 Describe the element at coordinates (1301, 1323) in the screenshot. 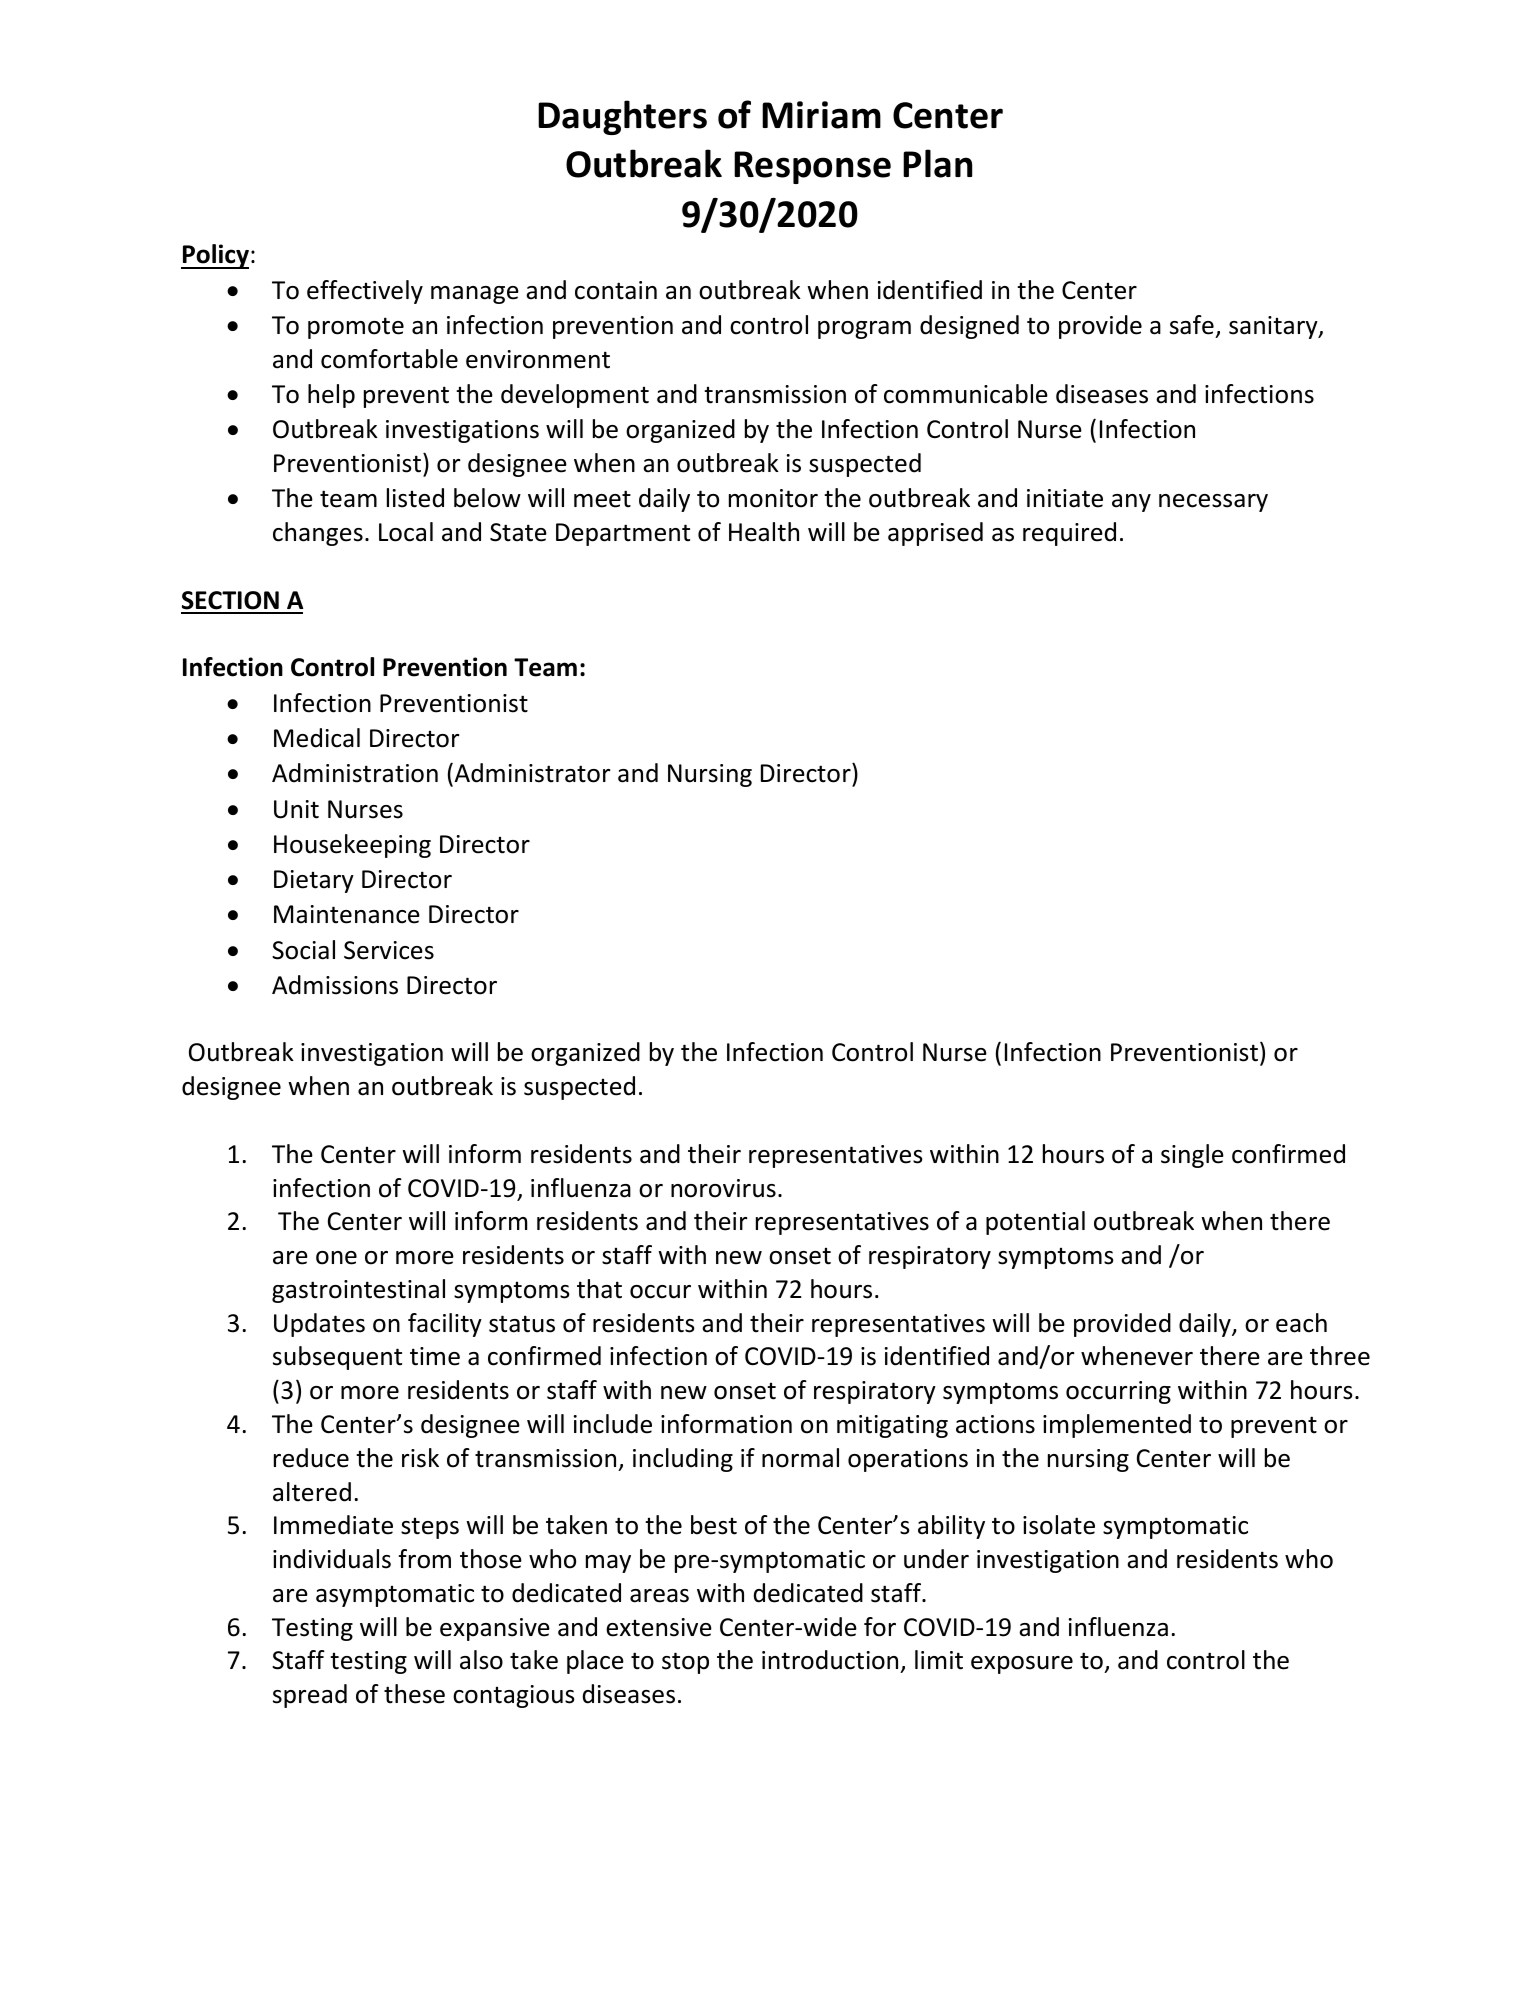

I see `each` at that location.
